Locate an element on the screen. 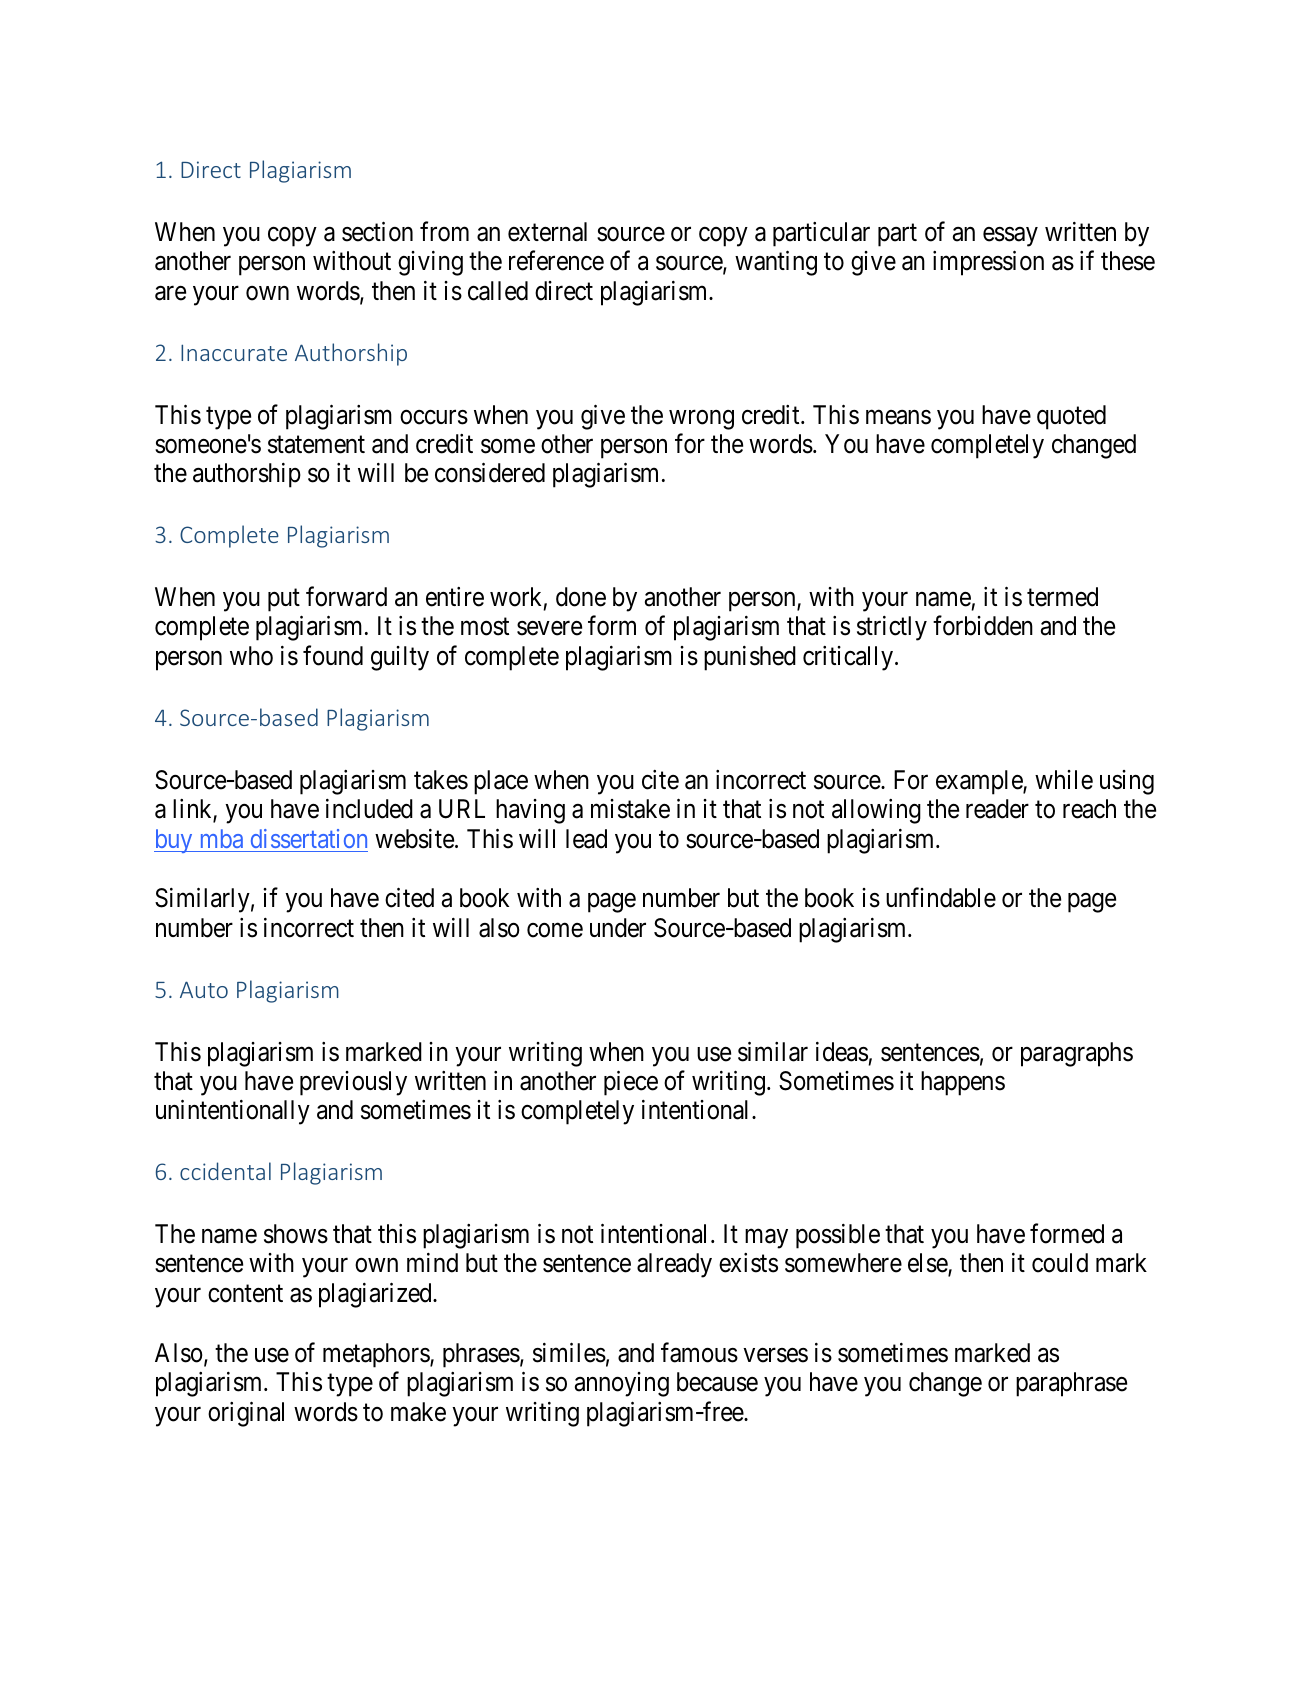  original is located at coordinates (246, 1414).
